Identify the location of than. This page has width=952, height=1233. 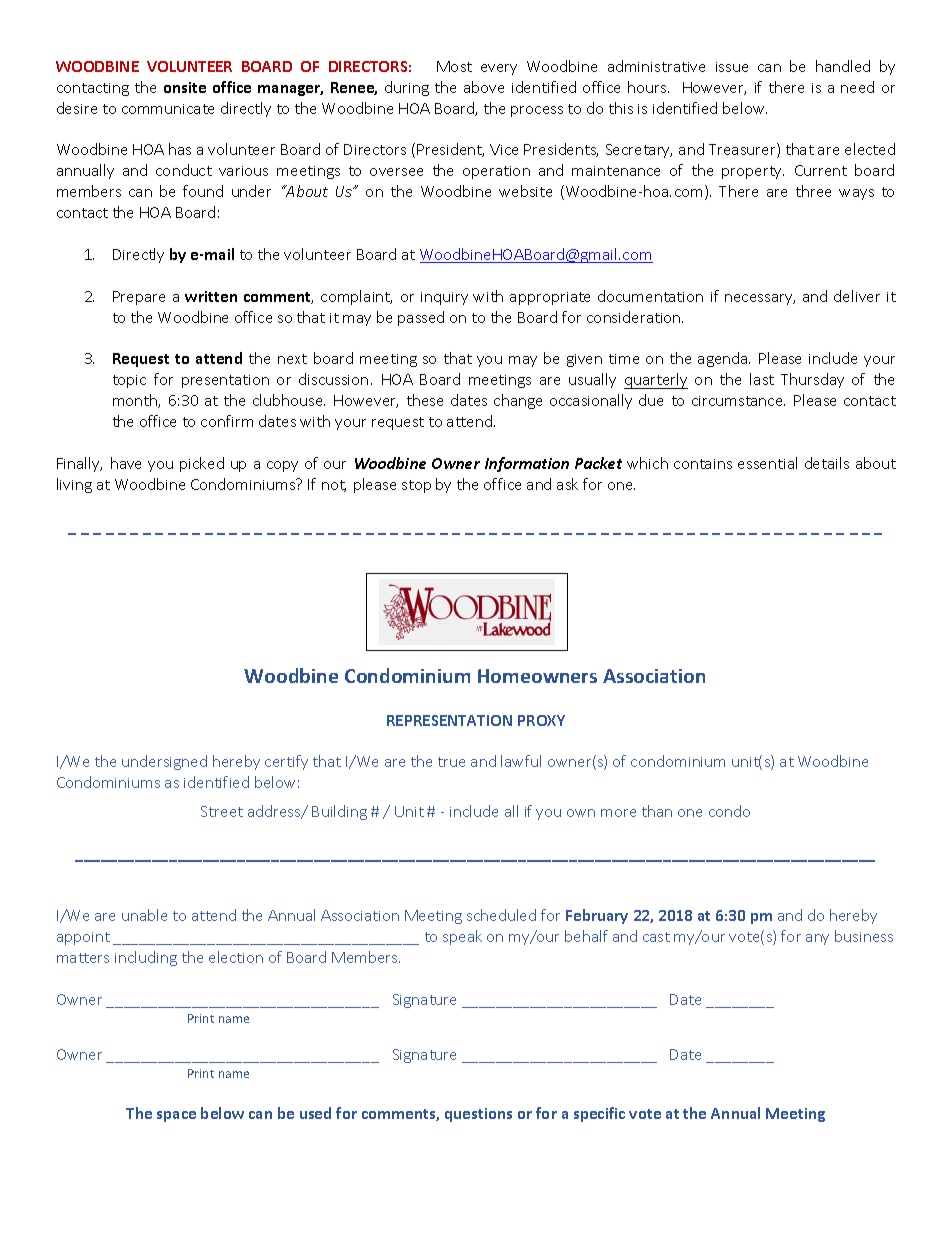
(657, 811).
